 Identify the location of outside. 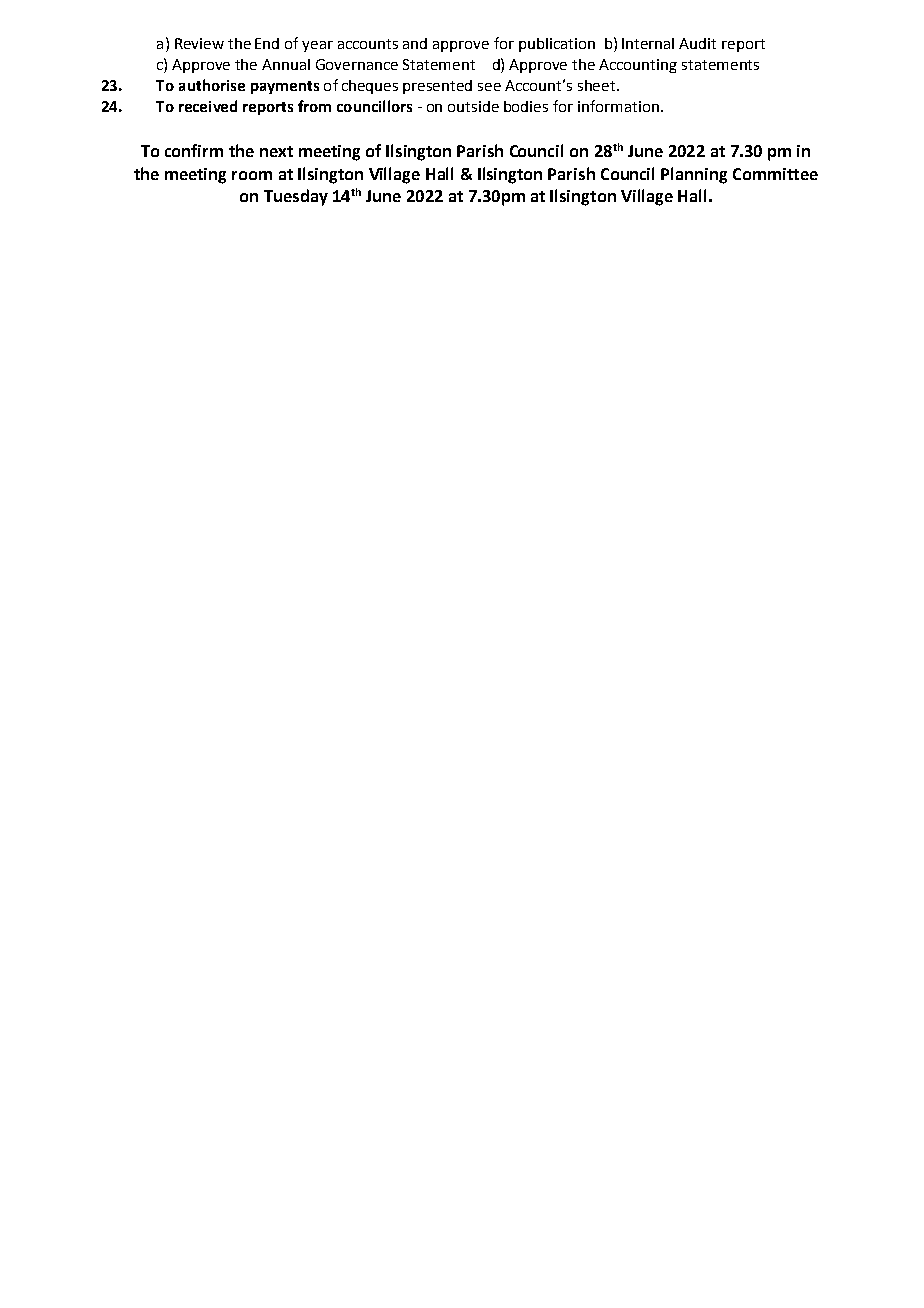
(473, 106).
